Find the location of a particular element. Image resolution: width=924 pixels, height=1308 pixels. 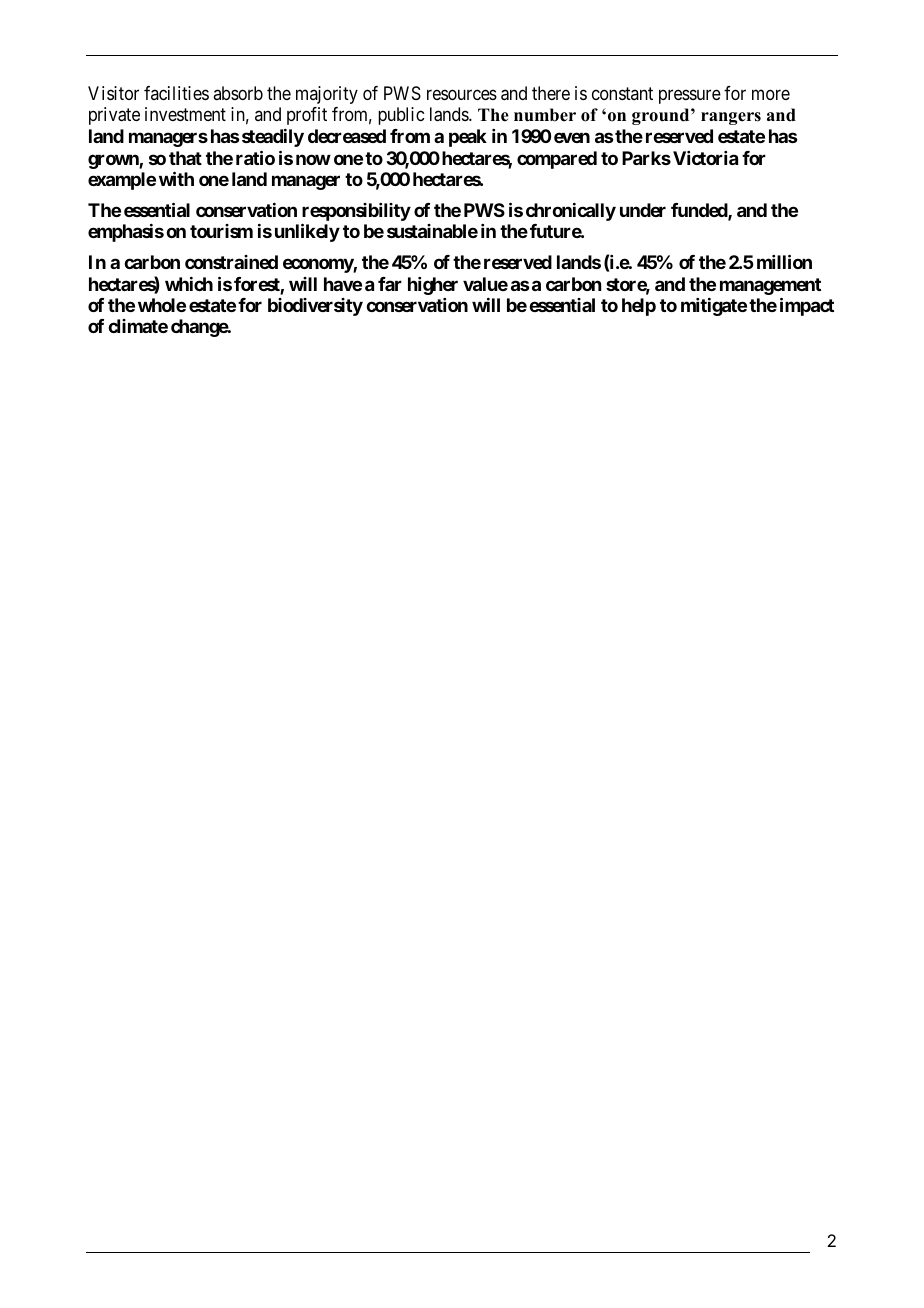

that is located at coordinates (185, 158).
